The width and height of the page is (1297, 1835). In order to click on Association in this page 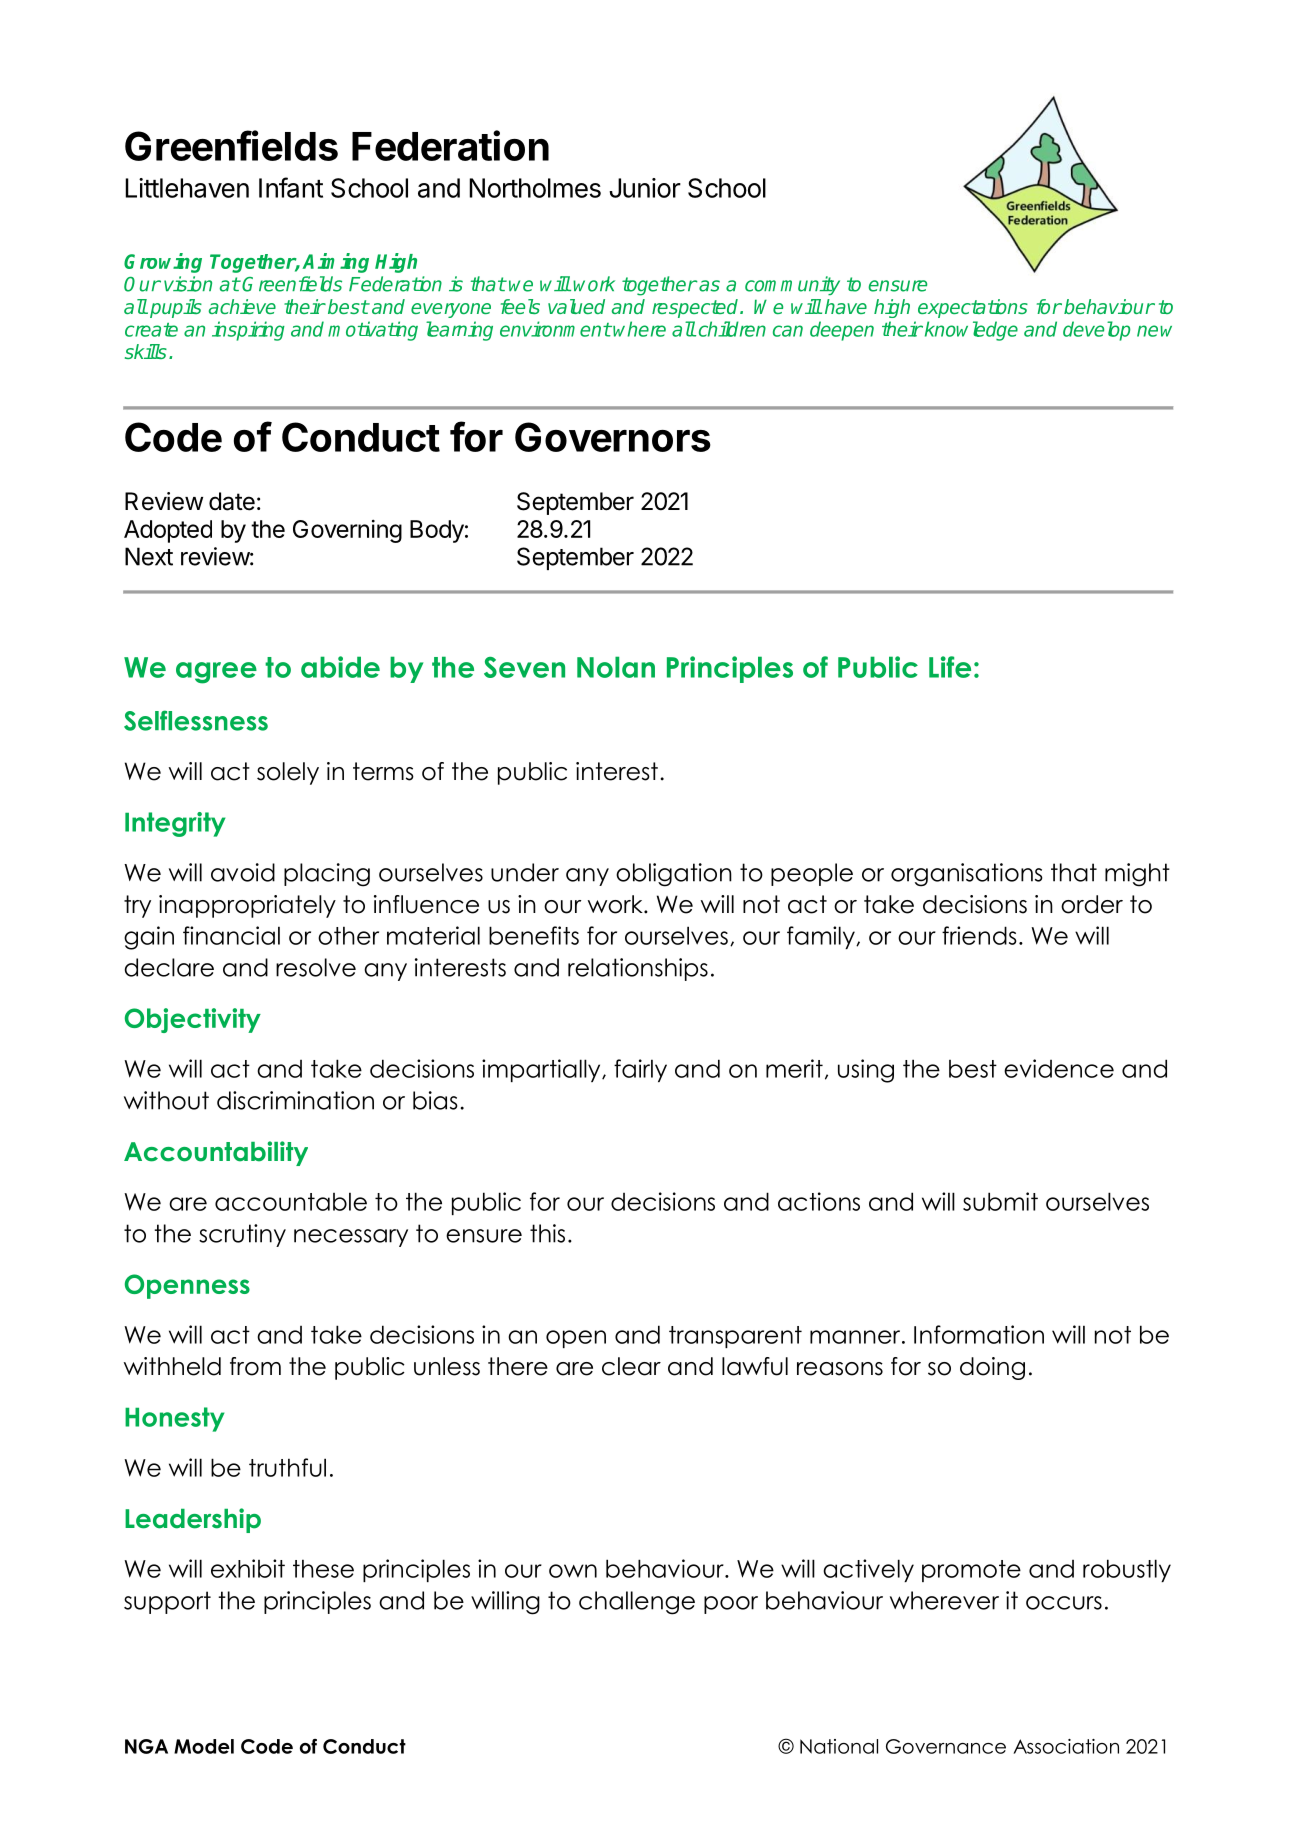, I will do `click(1066, 1746)`.
